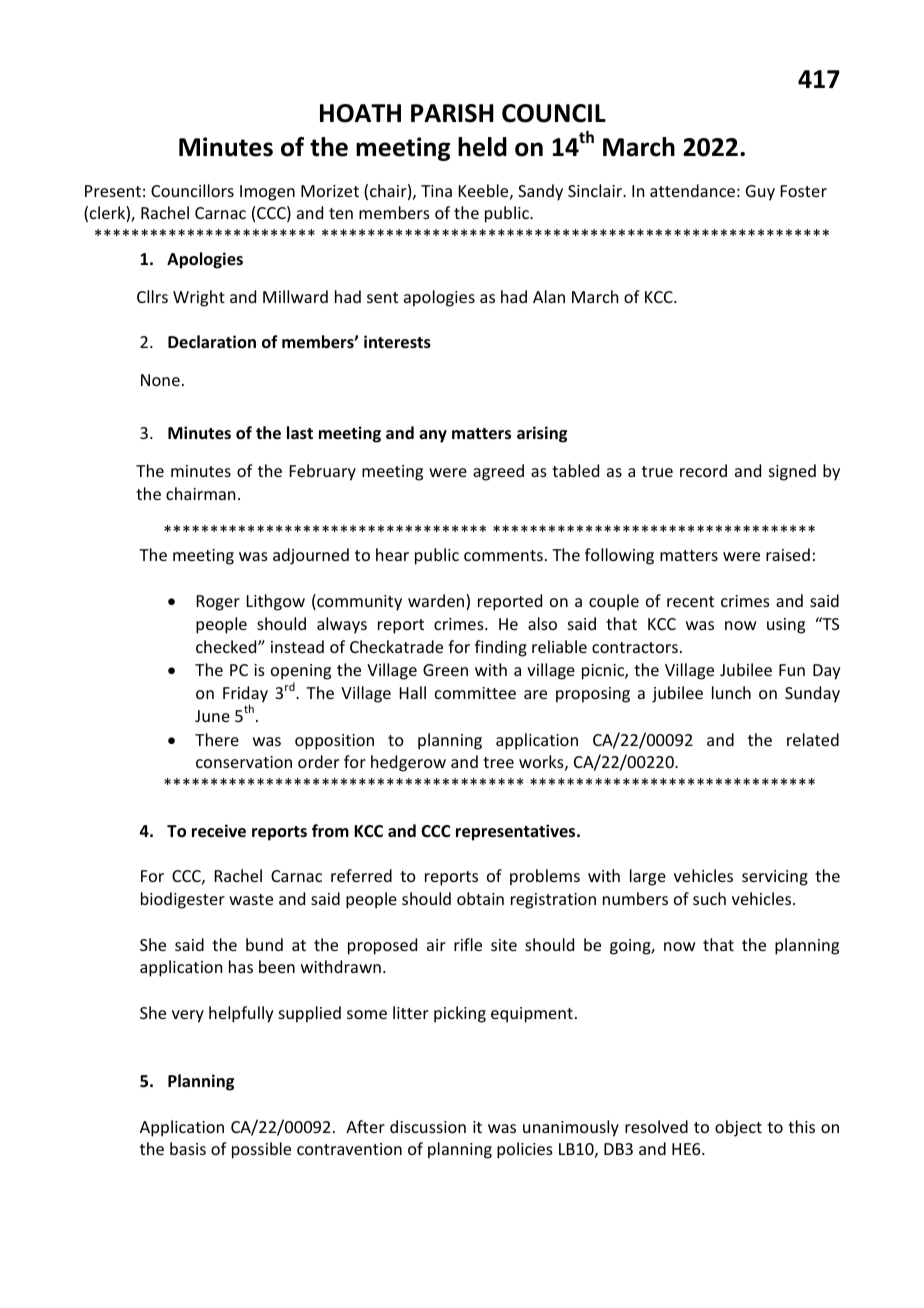 This image has height=1308, width=924. What do you see at coordinates (525, 1150) in the image?
I see `policies` at bounding box center [525, 1150].
